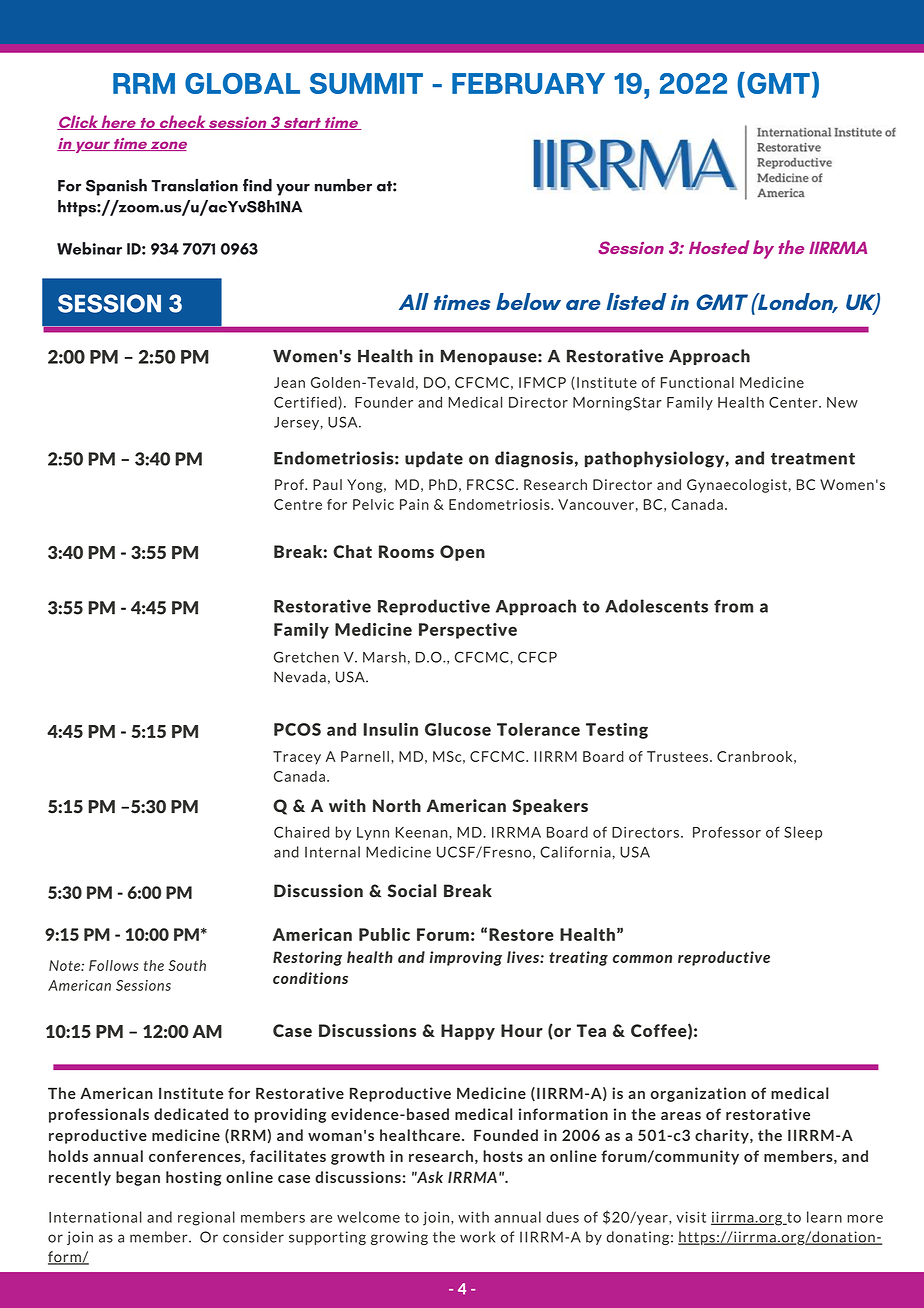 The image size is (924, 1308). I want to click on FEBRUARY, so click(528, 83).
